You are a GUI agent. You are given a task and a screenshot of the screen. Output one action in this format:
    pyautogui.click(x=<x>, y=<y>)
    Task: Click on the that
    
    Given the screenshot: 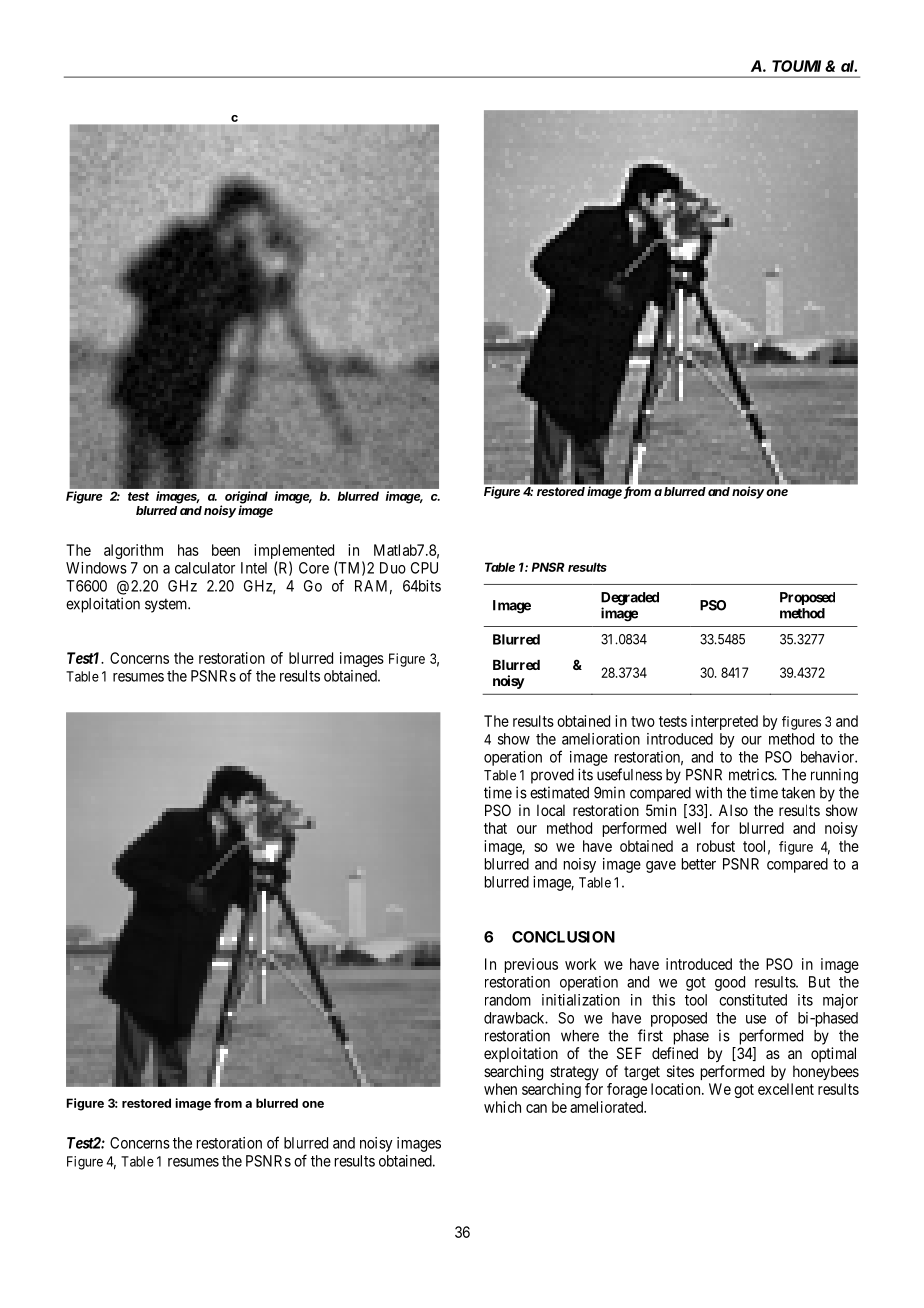 What is the action you would take?
    pyautogui.click(x=495, y=828)
